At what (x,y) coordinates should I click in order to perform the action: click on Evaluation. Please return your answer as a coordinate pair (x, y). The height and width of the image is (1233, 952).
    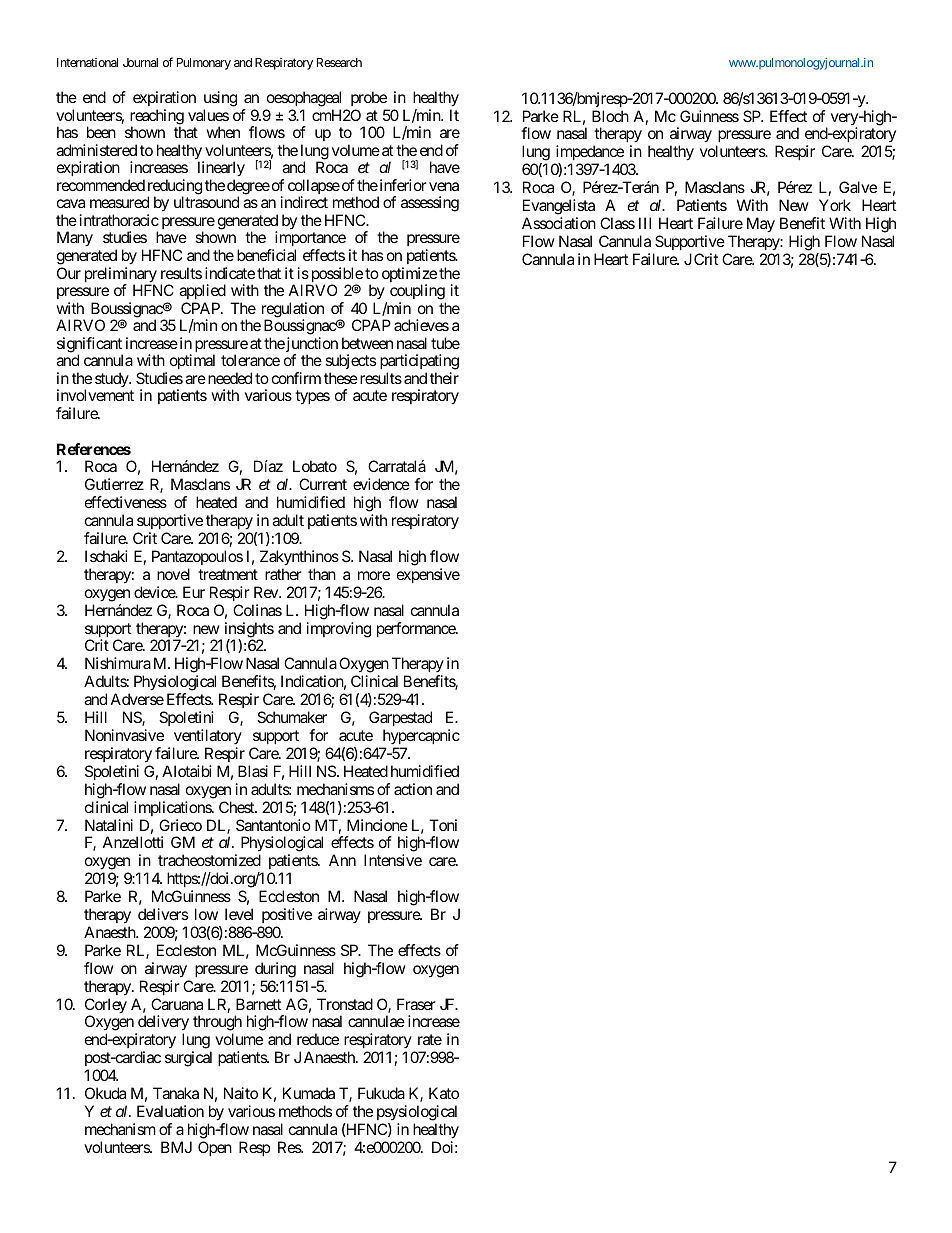
    Looking at the image, I should click on (170, 1111).
